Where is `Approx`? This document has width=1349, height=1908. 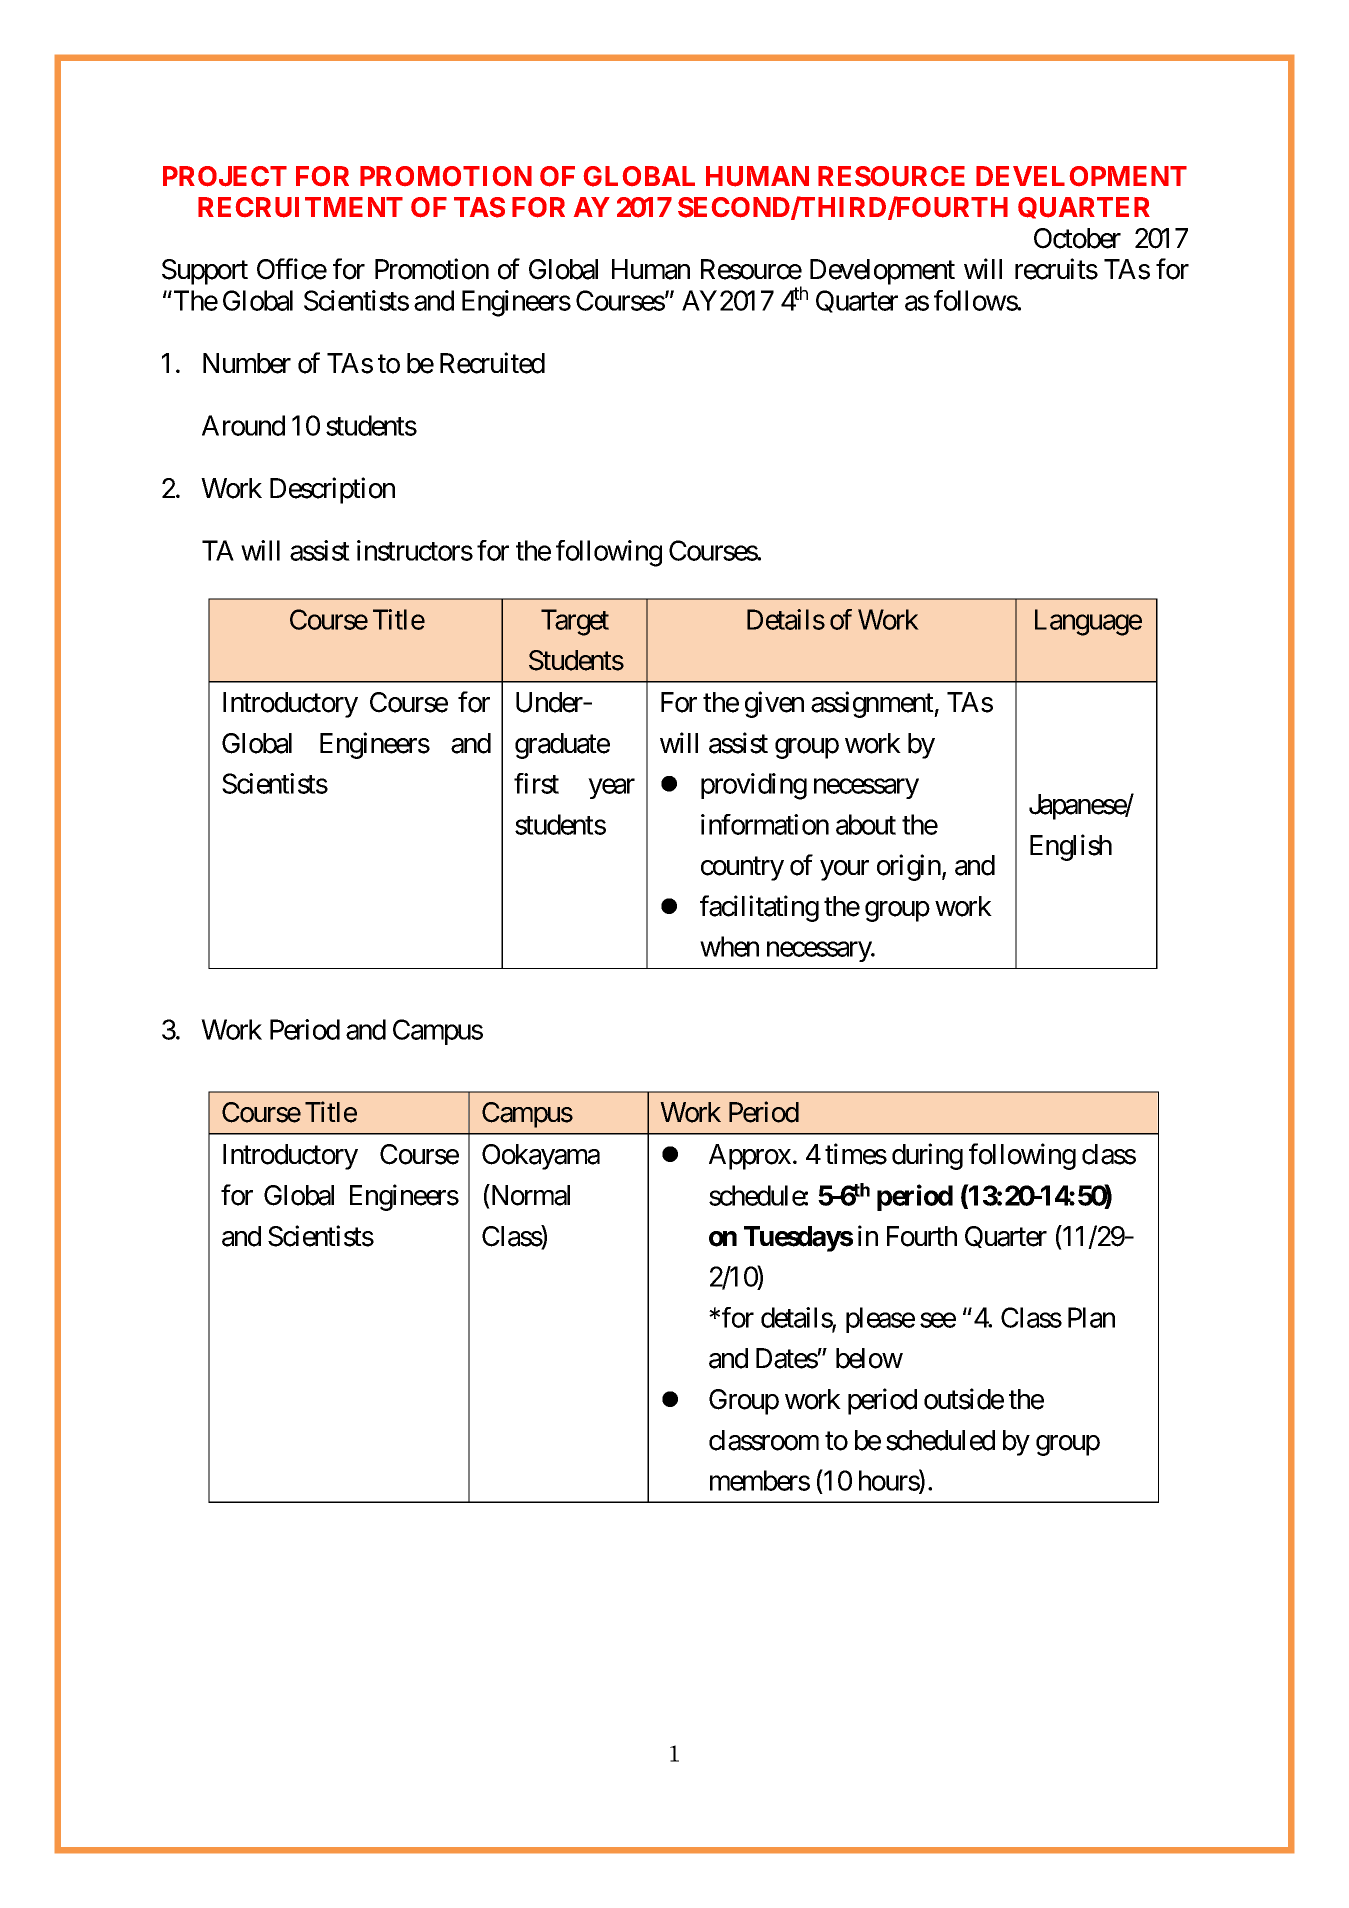 Approx is located at coordinates (750, 1157).
